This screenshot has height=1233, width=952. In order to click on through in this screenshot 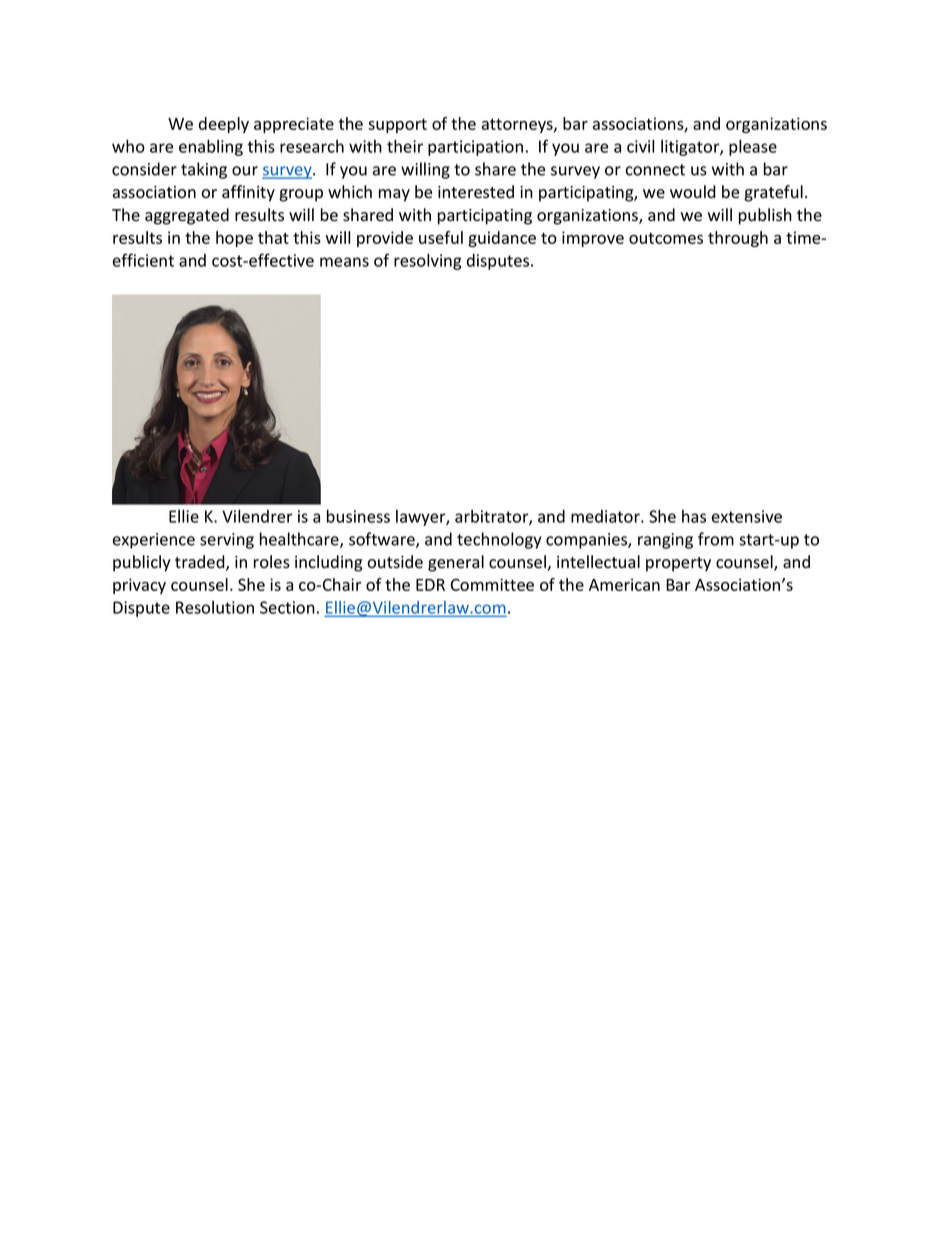, I will do `click(738, 239)`.
